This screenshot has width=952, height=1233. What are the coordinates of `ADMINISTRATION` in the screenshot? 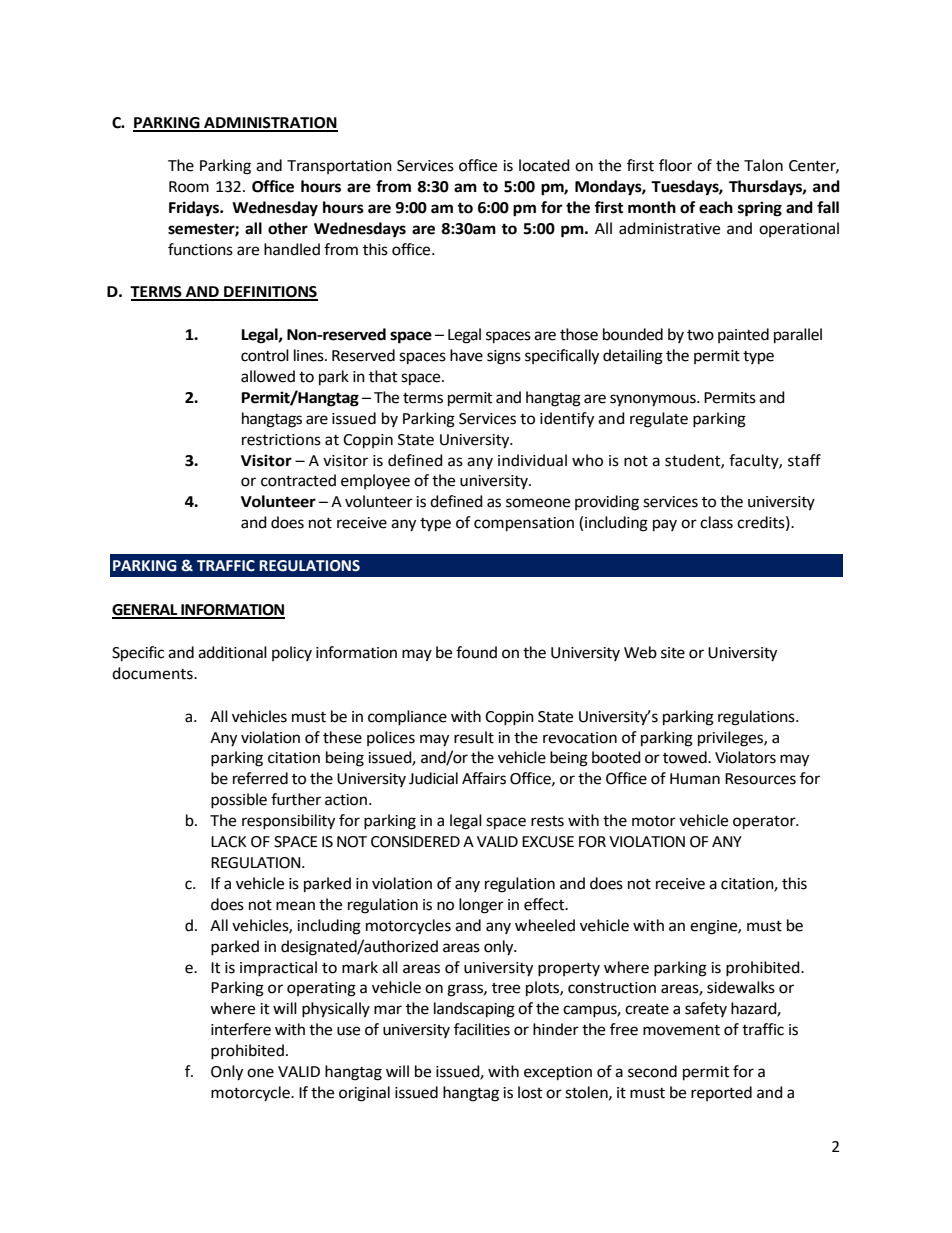 It's located at (270, 124).
